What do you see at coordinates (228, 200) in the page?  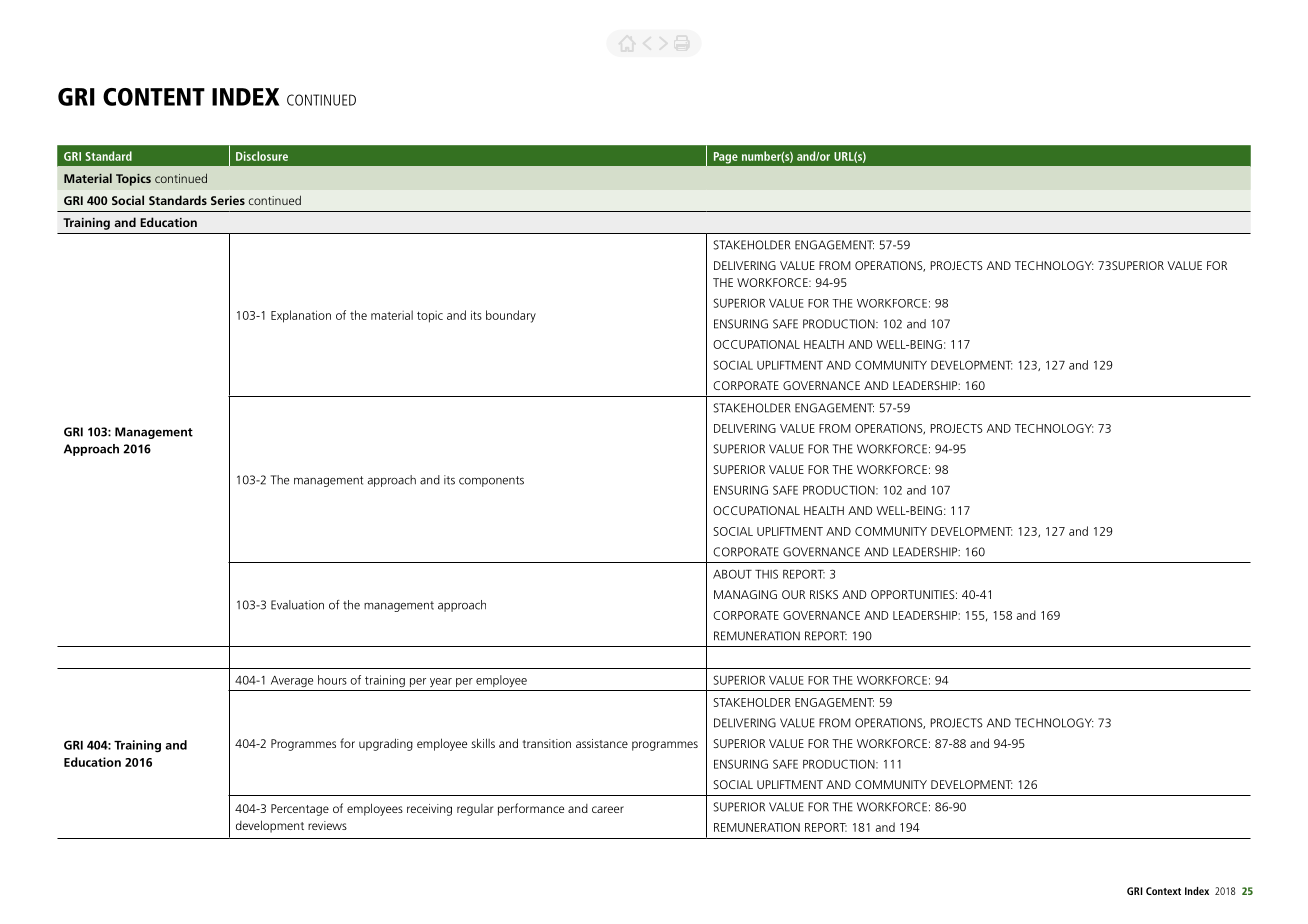 I see `Series` at bounding box center [228, 200].
